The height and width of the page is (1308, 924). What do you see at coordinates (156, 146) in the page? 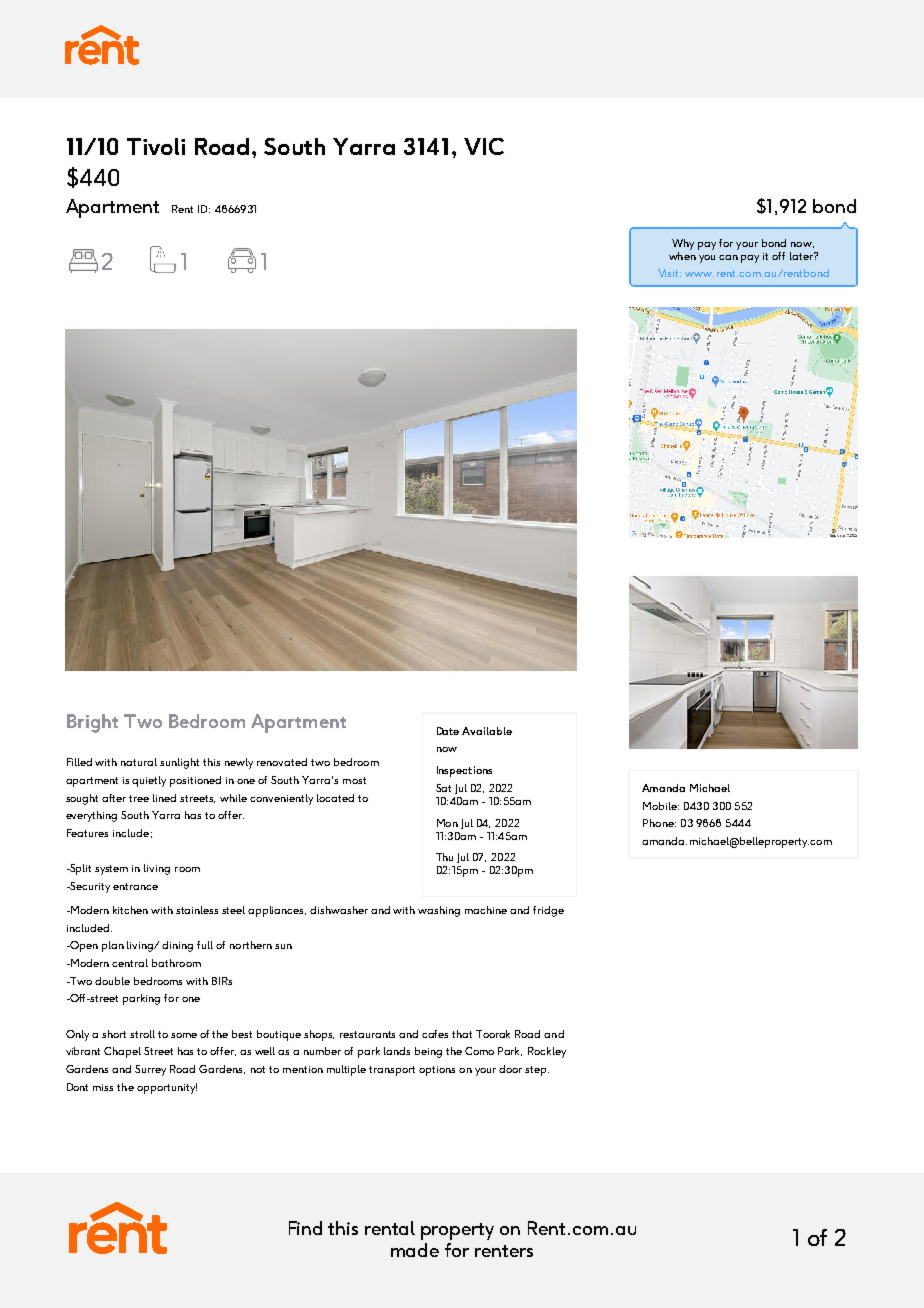
I see `Tivoli` at bounding box center [156, 146].
